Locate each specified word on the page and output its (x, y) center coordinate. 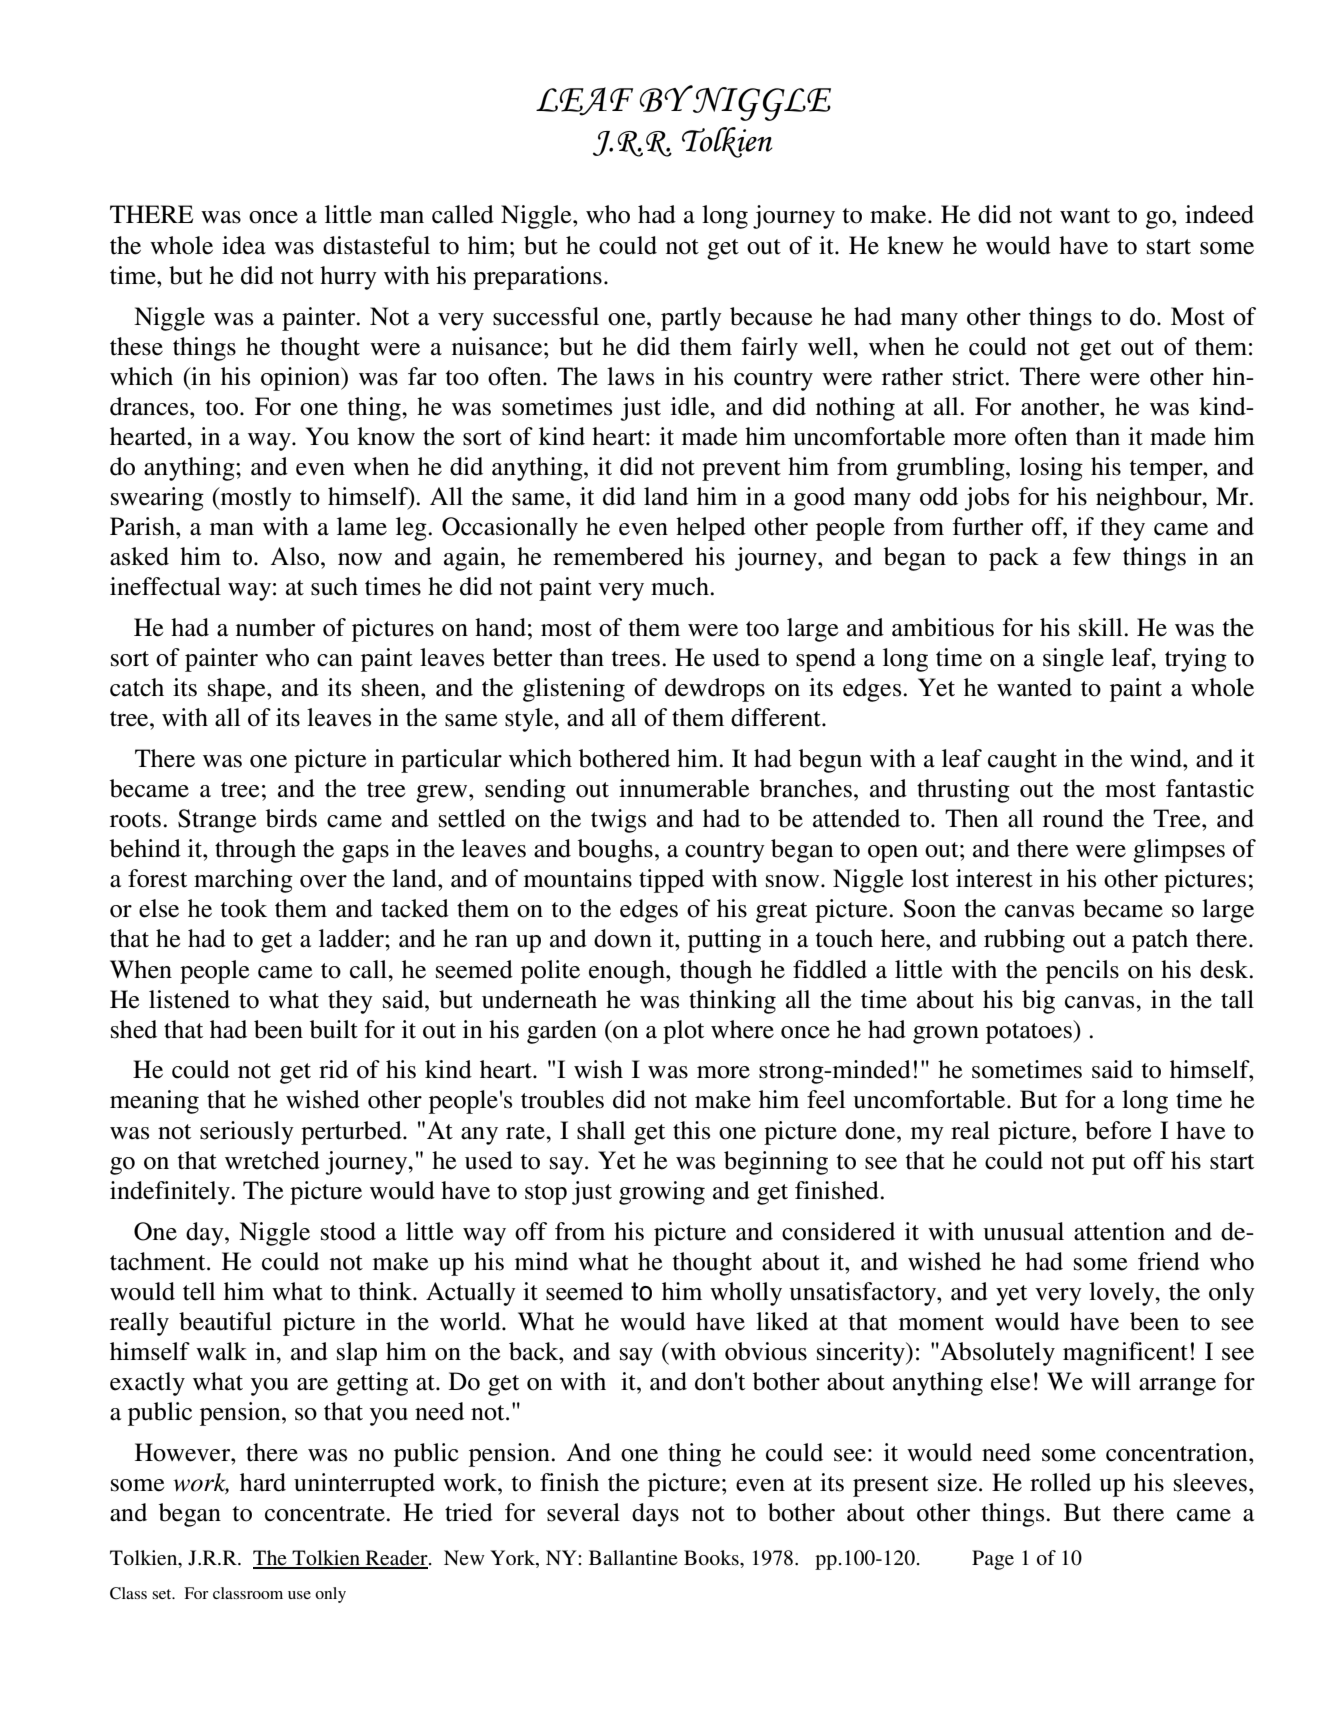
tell (199, 1291)
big (1038, 1002)
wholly (746, 1294)
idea (244, 245)
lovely (1123, 1294)
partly (691, 319)
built (334, 1029)
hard (263, 1482)
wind (1157, 758)
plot (683, 1032)
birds (291, 818)
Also (296, 556)
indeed (1219, 214)
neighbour (1150, 499)
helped (711, 529)
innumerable (684, 788)
